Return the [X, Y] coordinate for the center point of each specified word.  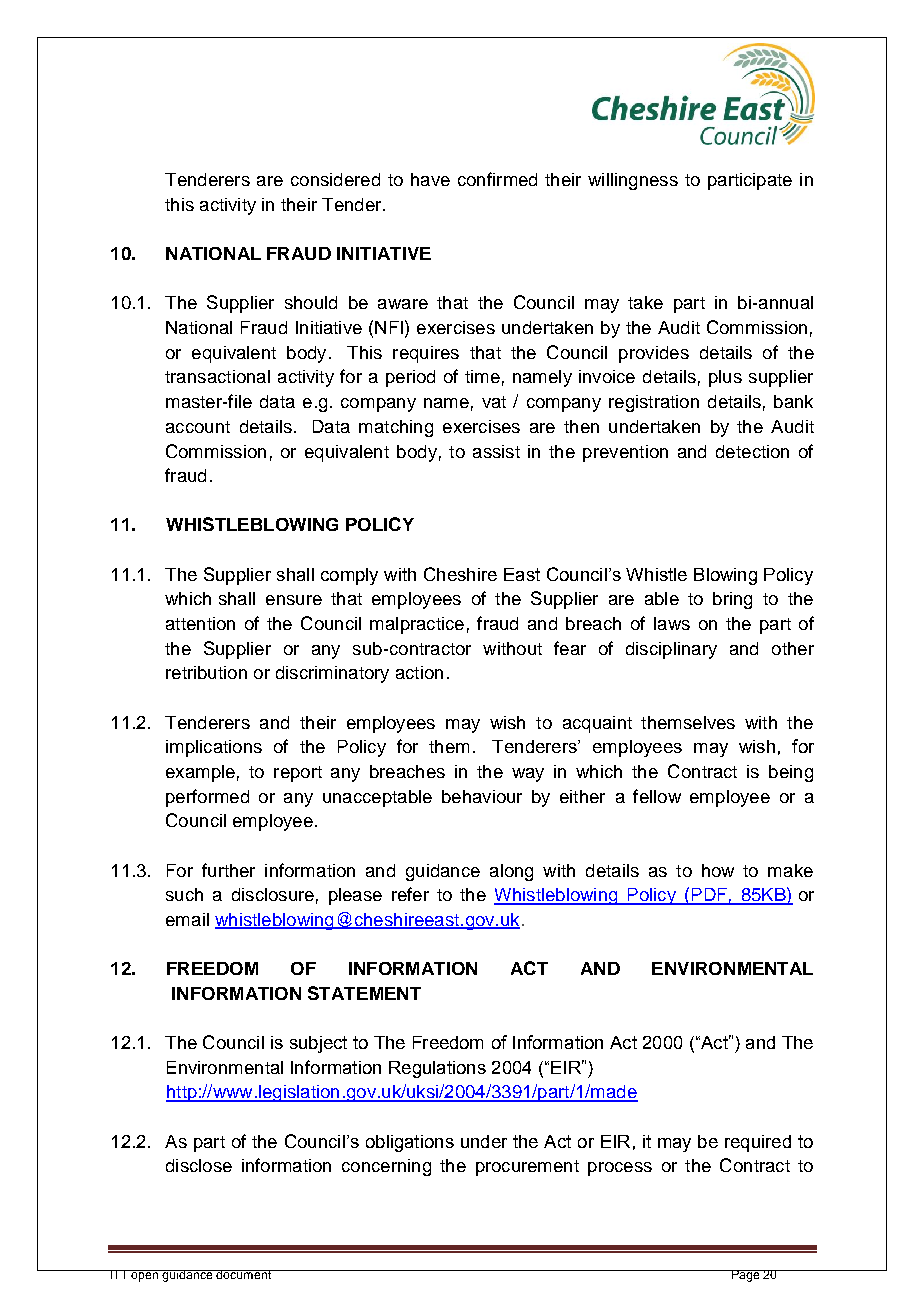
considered [335, 179]
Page [745, 1276]
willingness [633, 181]
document [244, 1274]
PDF [709, 896]
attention [200, 623]
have [430, 179]
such [184, 894]
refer [410, 894]
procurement [527, 1168]
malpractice [417, 625]
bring [732, 600]
